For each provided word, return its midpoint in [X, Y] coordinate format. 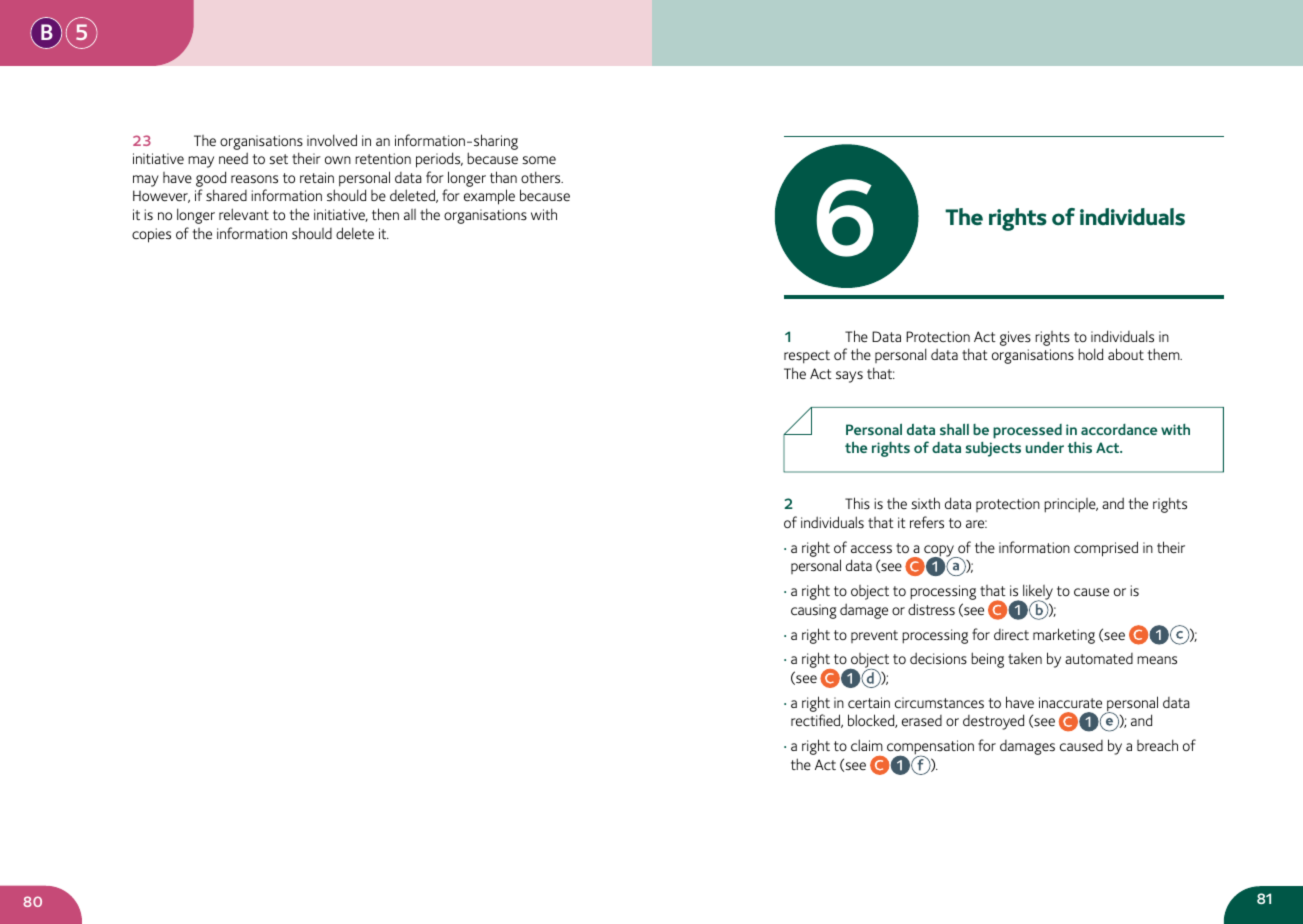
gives [1015, 338]
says [849, 377]
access [871, 549]
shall [954, 429]
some [539, 160]
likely [1037, 593]
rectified [817, 721]
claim [867, 745]
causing [814, 611]
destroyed [993, 722]
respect [807, 357]
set [278, 159]
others [542, 177]
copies [151, 235]
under [1045, 447]
